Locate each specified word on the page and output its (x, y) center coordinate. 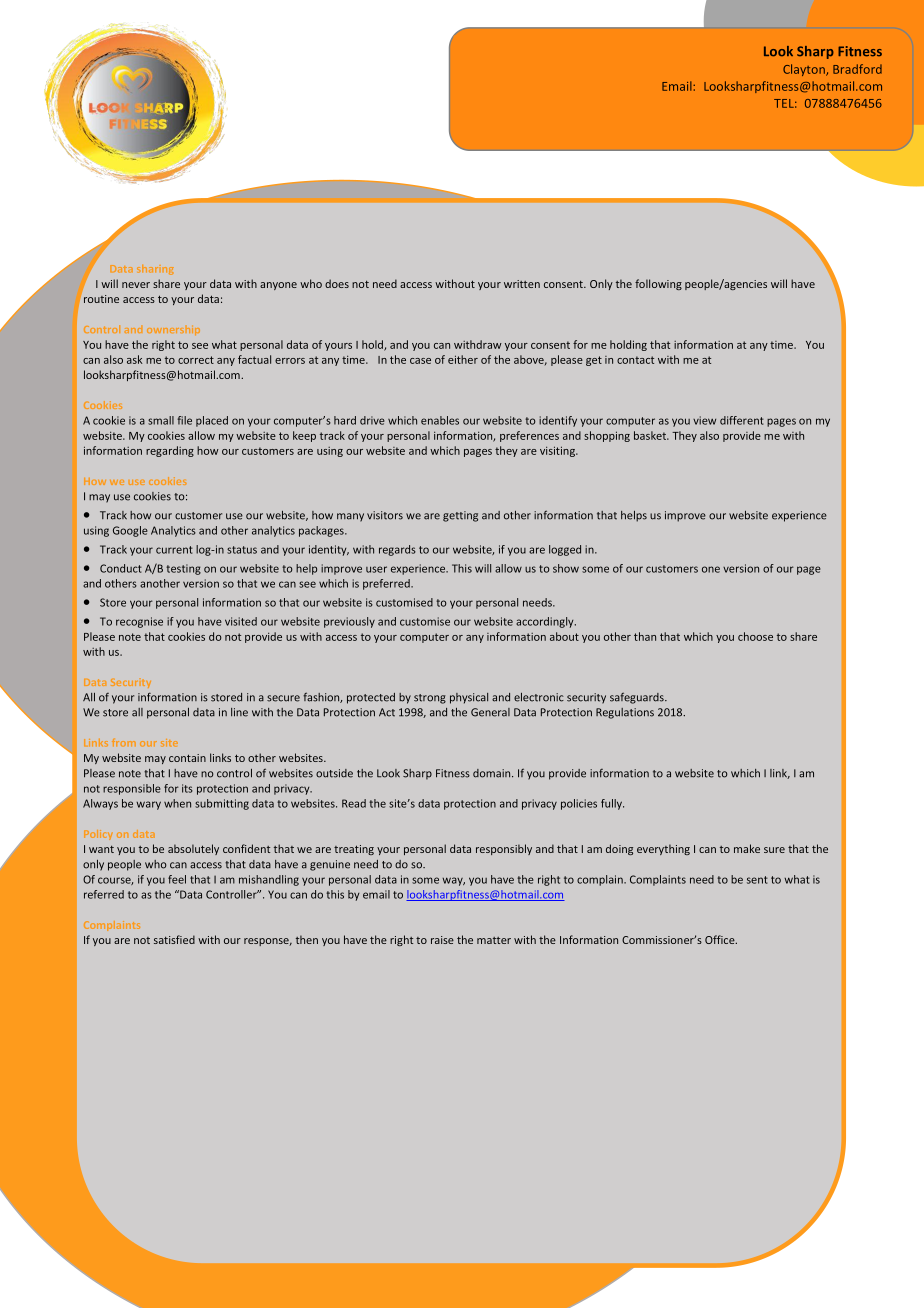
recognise (139, 622)
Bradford (857, 69)
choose (755, 636)
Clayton (805, 70)
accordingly (546, 622)
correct (196, 360)
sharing (155, 270)
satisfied (174, 939)
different (742, 420)
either (463, 359)
